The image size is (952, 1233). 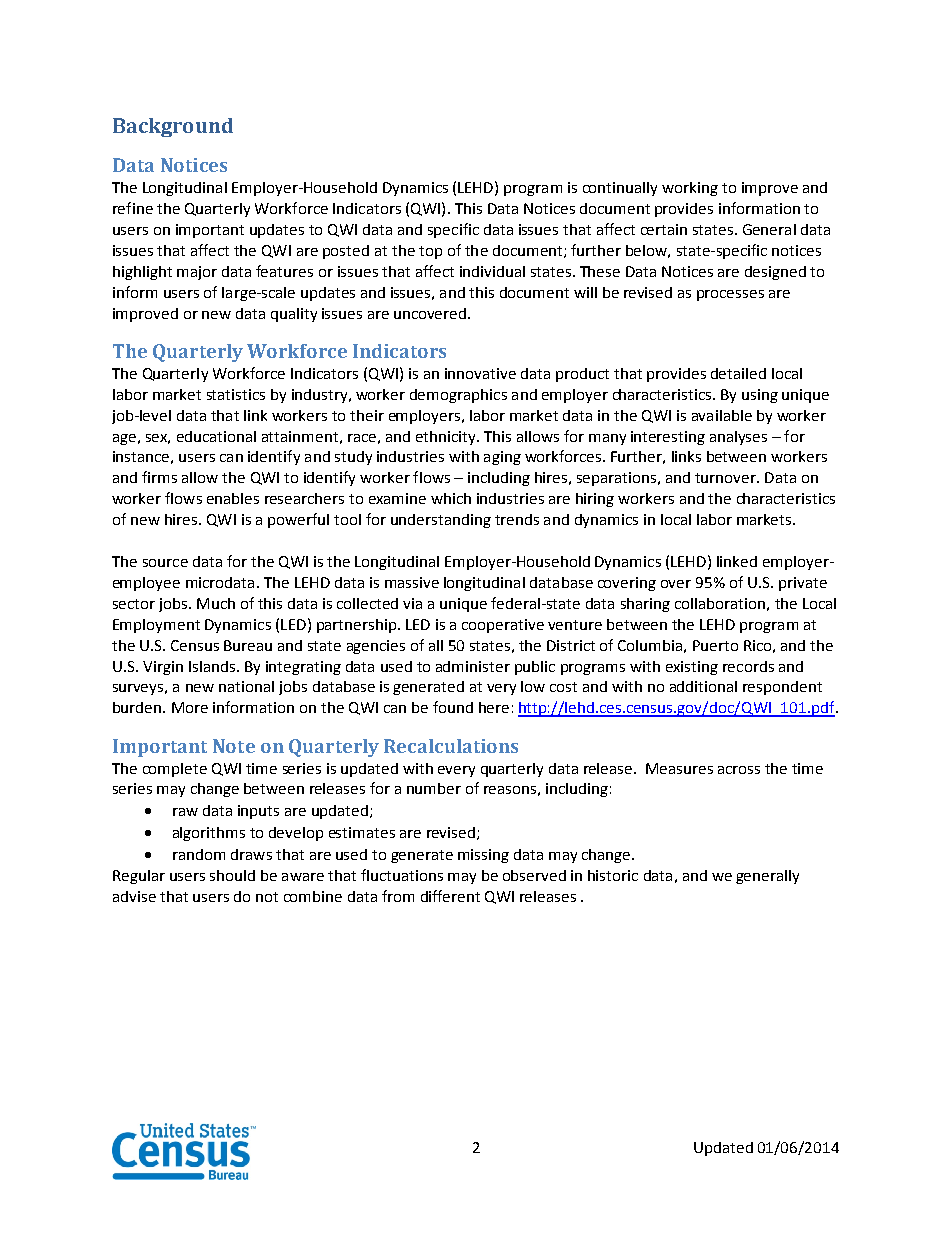 What do you see at coordinates (232, 875) in the screenshot?
I see `should` at bounding box center [232, 875].
